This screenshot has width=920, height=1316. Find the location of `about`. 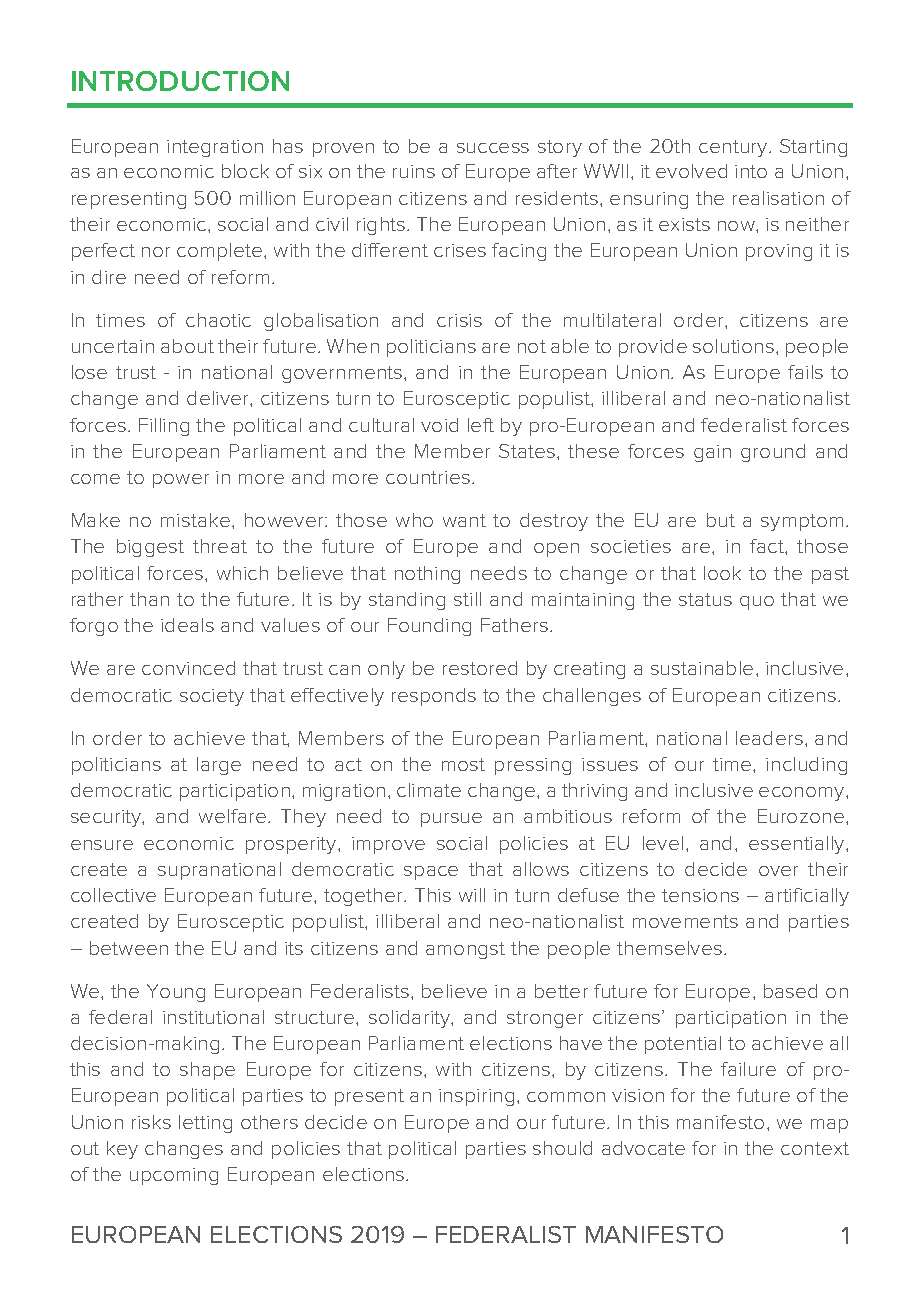

about is located at coordinates (187, 346).
